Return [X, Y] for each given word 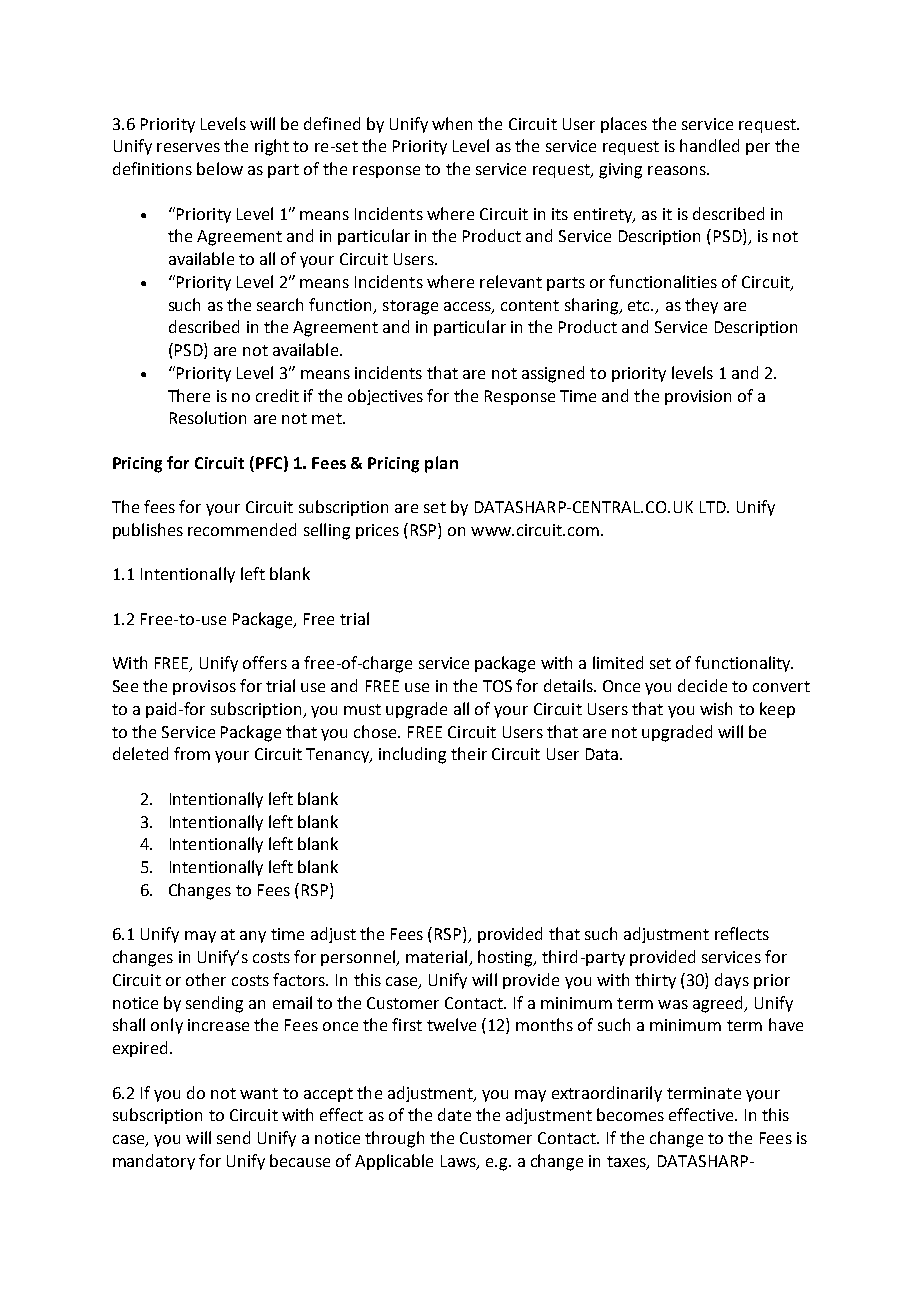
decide [702, 685]
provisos [204, 687]
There [189, 395]
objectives [385, 397]
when [452, 123]
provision [698, 397]
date [454, 1114]
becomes [630, 1114]
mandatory [154, 1162]
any [253, 937]
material [438, 958]
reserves [188, 147]
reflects [742, 933]
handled [709, 145]
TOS [497, 686]
